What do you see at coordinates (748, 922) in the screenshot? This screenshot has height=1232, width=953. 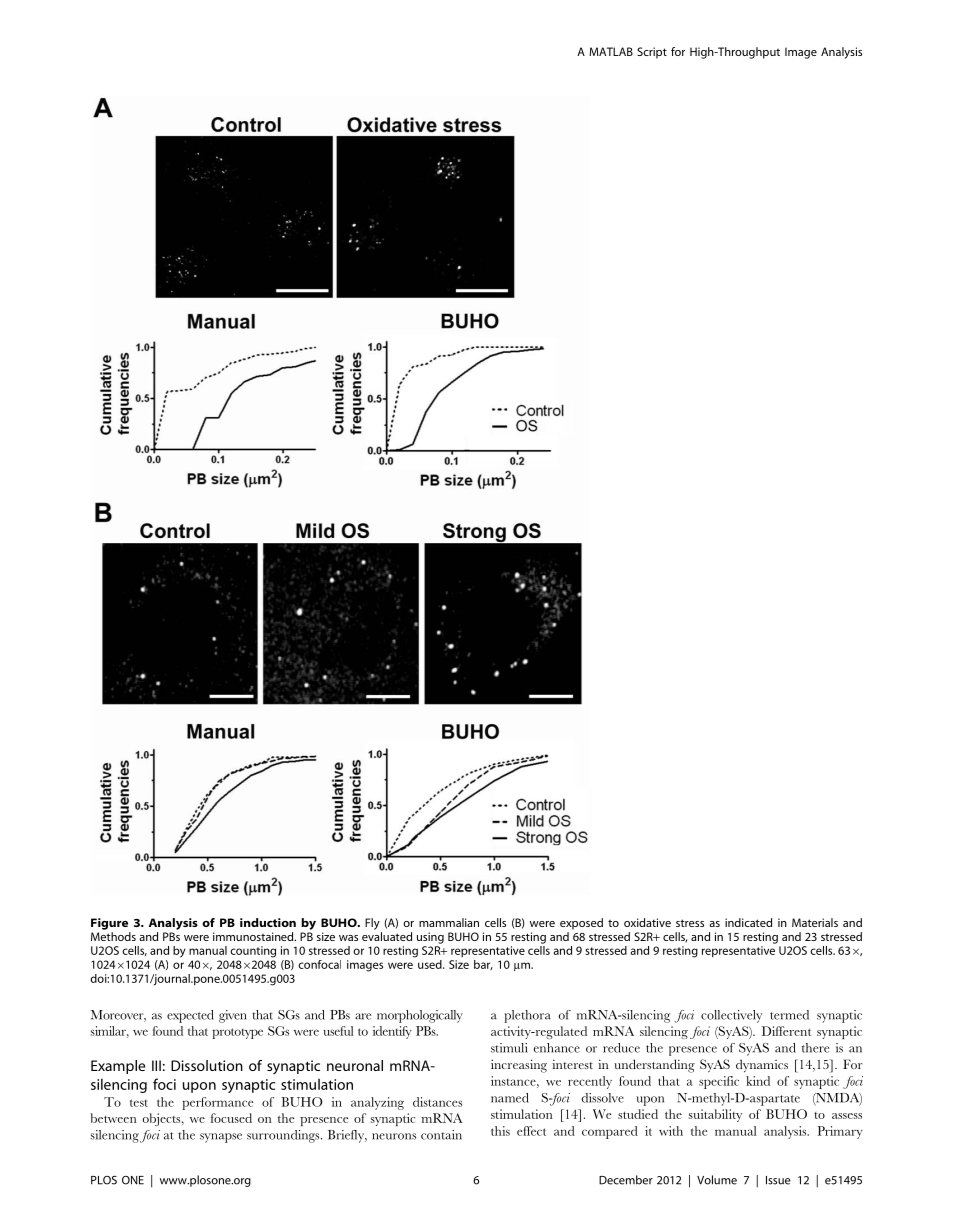 I see `indicated` at bounding box center [748, 922].
